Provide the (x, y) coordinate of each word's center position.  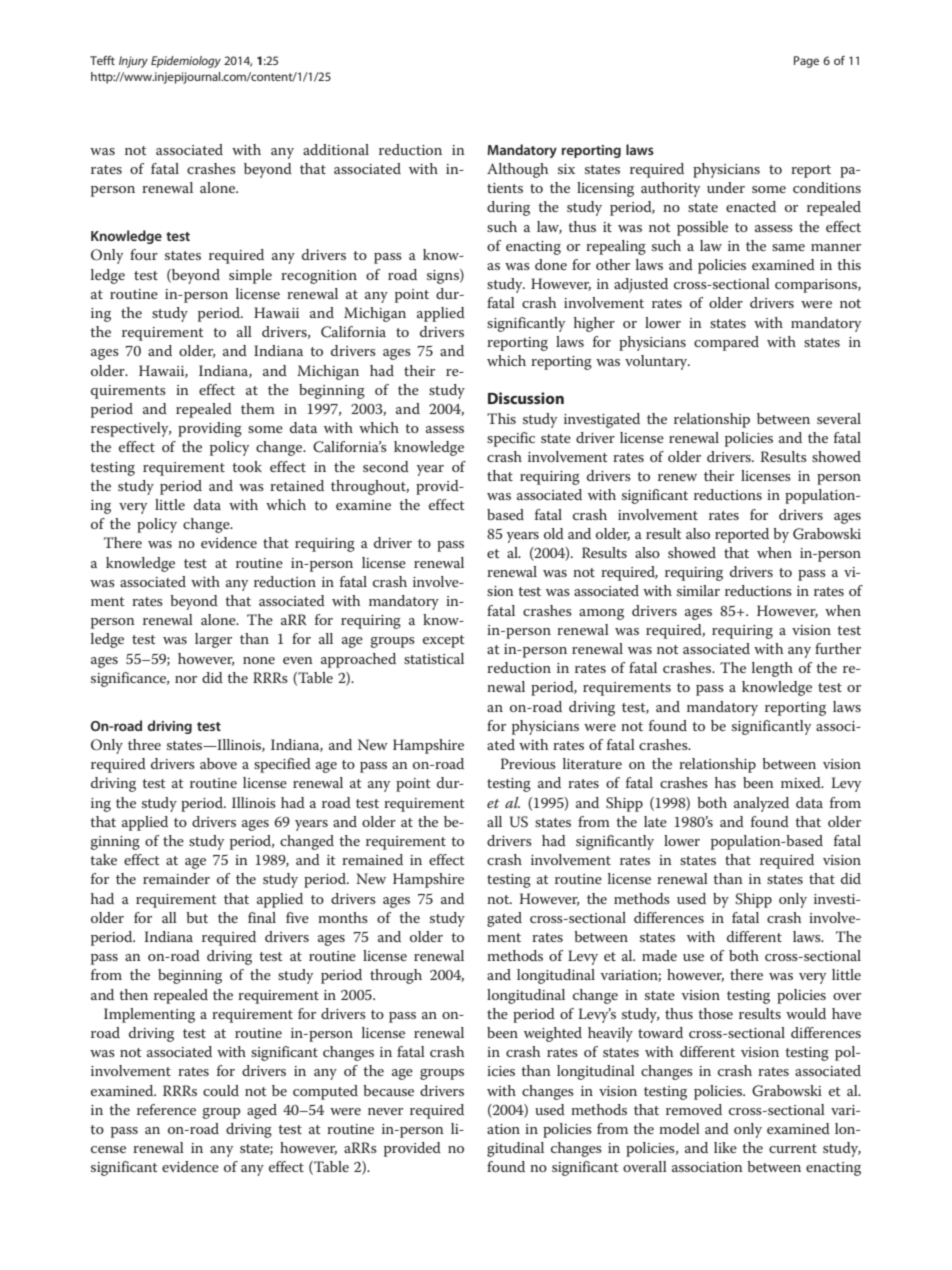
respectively (131, 429)
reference (166, 1109)
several (839, 418)
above (218, 763)
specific (511, 439)
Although (517, 170)
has (725, 782)
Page (806, 62)
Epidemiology (186, 62)
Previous (528, 763)
